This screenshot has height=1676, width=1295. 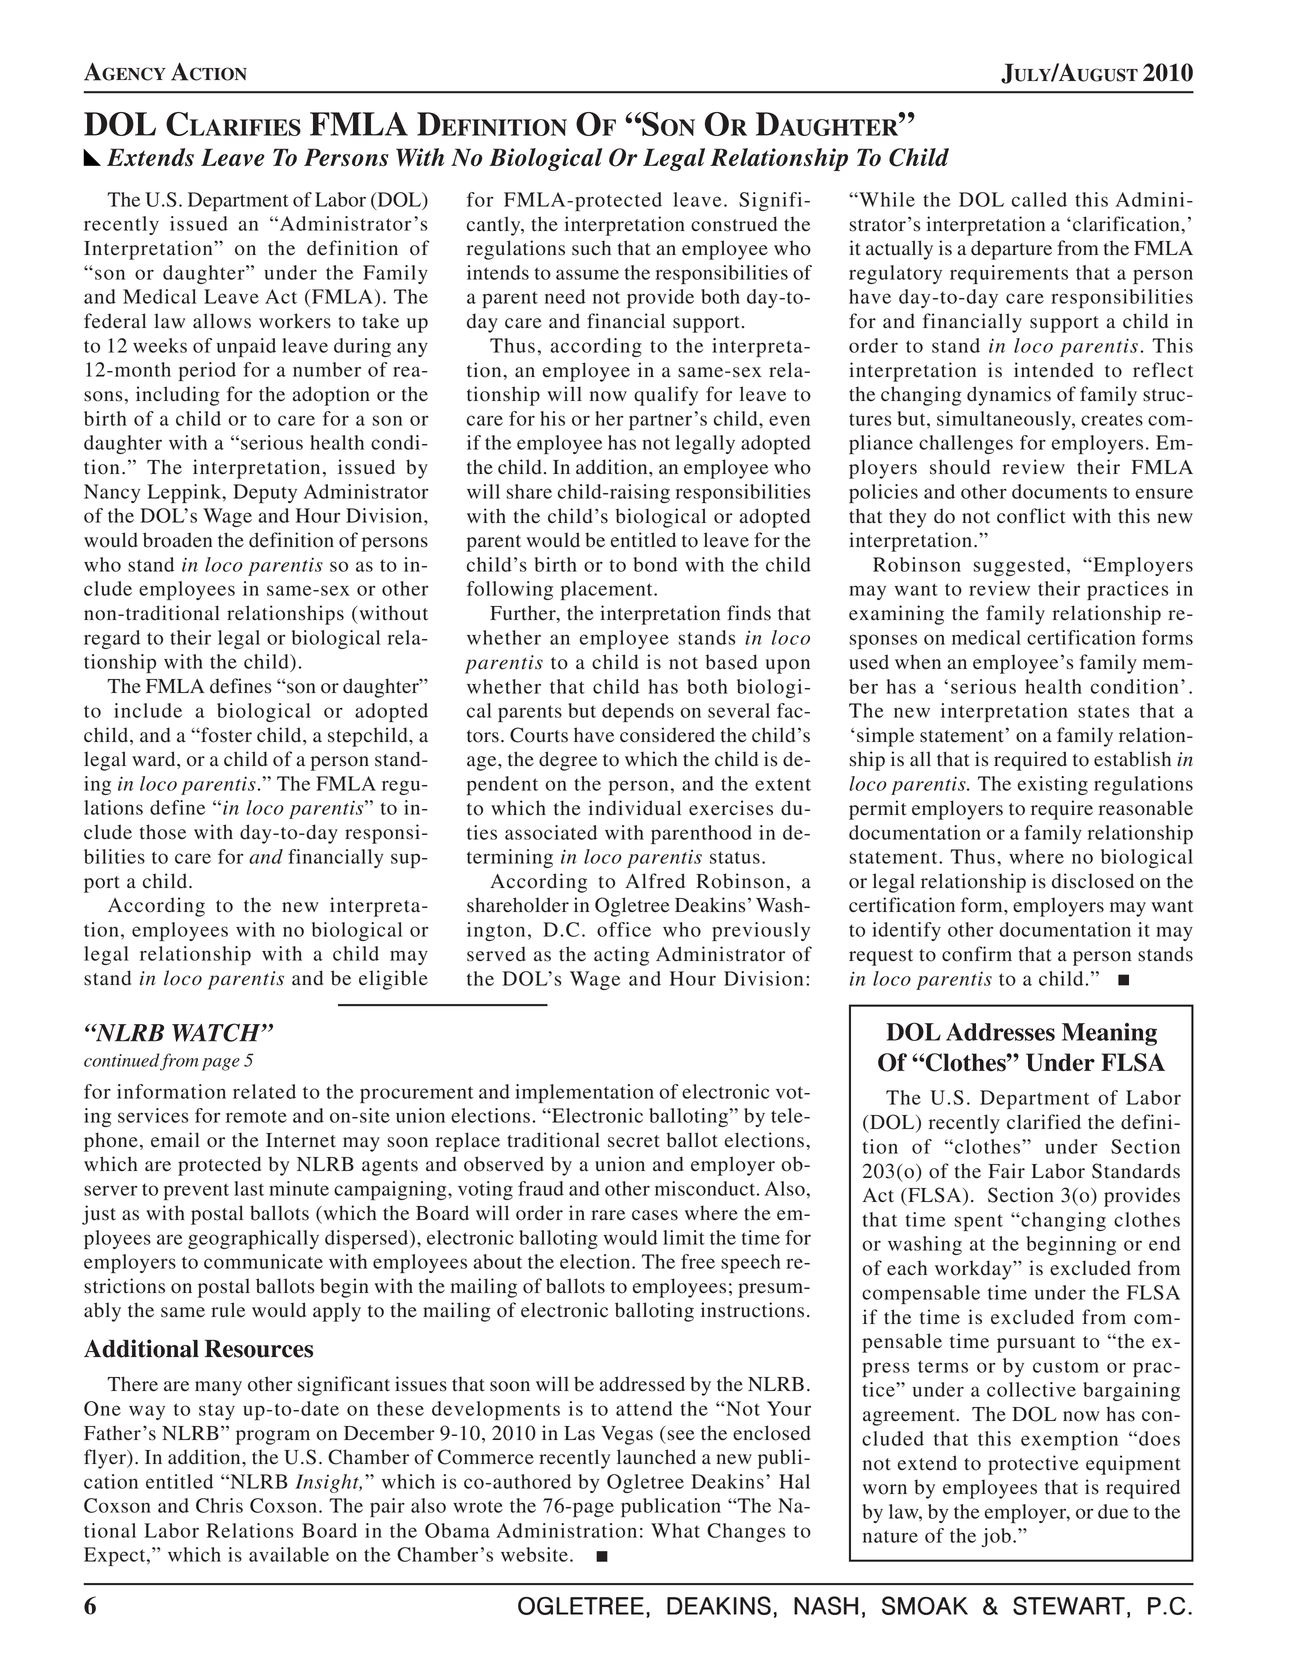 What do you see at coordinates (1011, 250) in the screenshot?
I see `departure` at bounding box center [1011, 250].
